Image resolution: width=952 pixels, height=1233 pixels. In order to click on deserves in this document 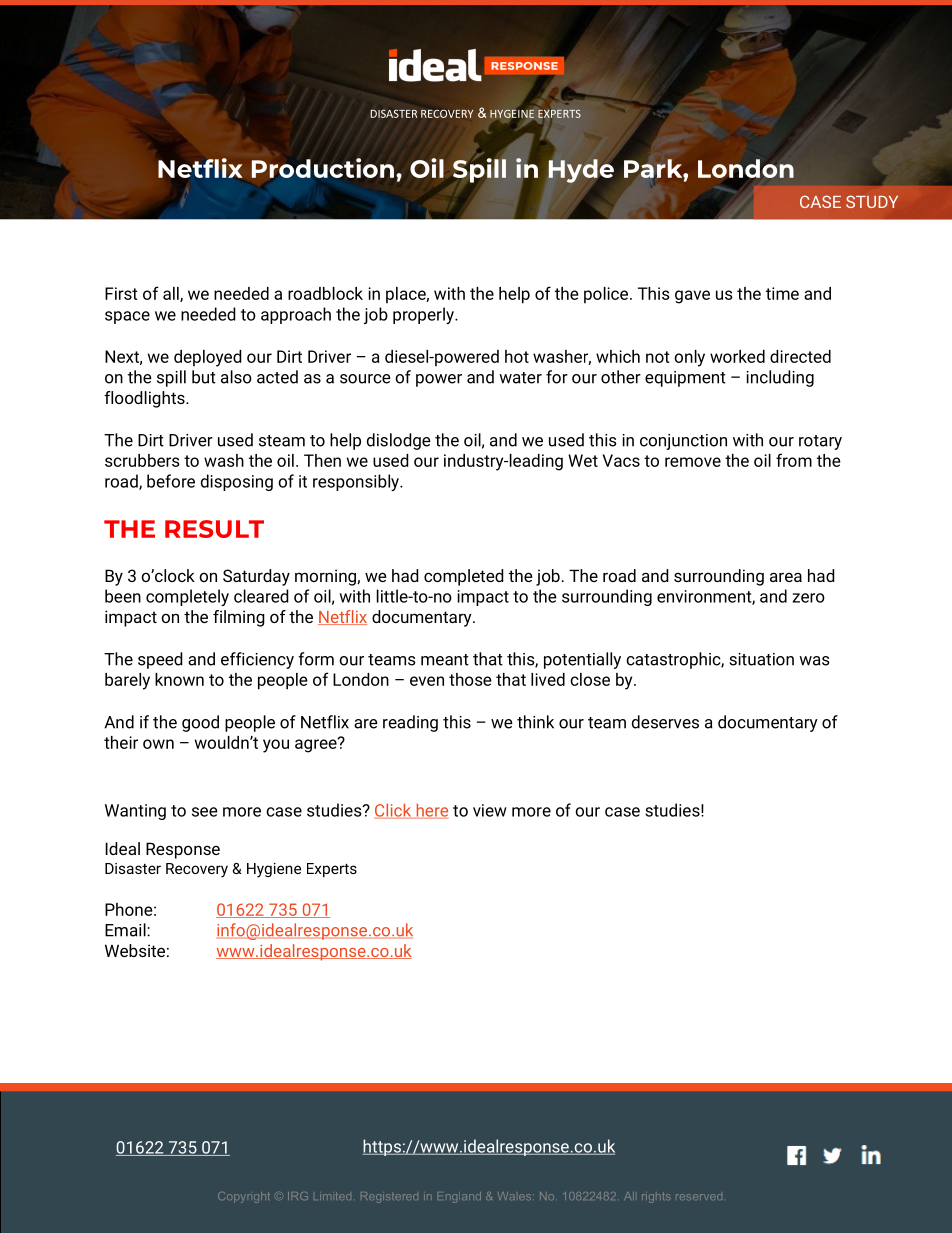, I will do `click(665, 722)`.
